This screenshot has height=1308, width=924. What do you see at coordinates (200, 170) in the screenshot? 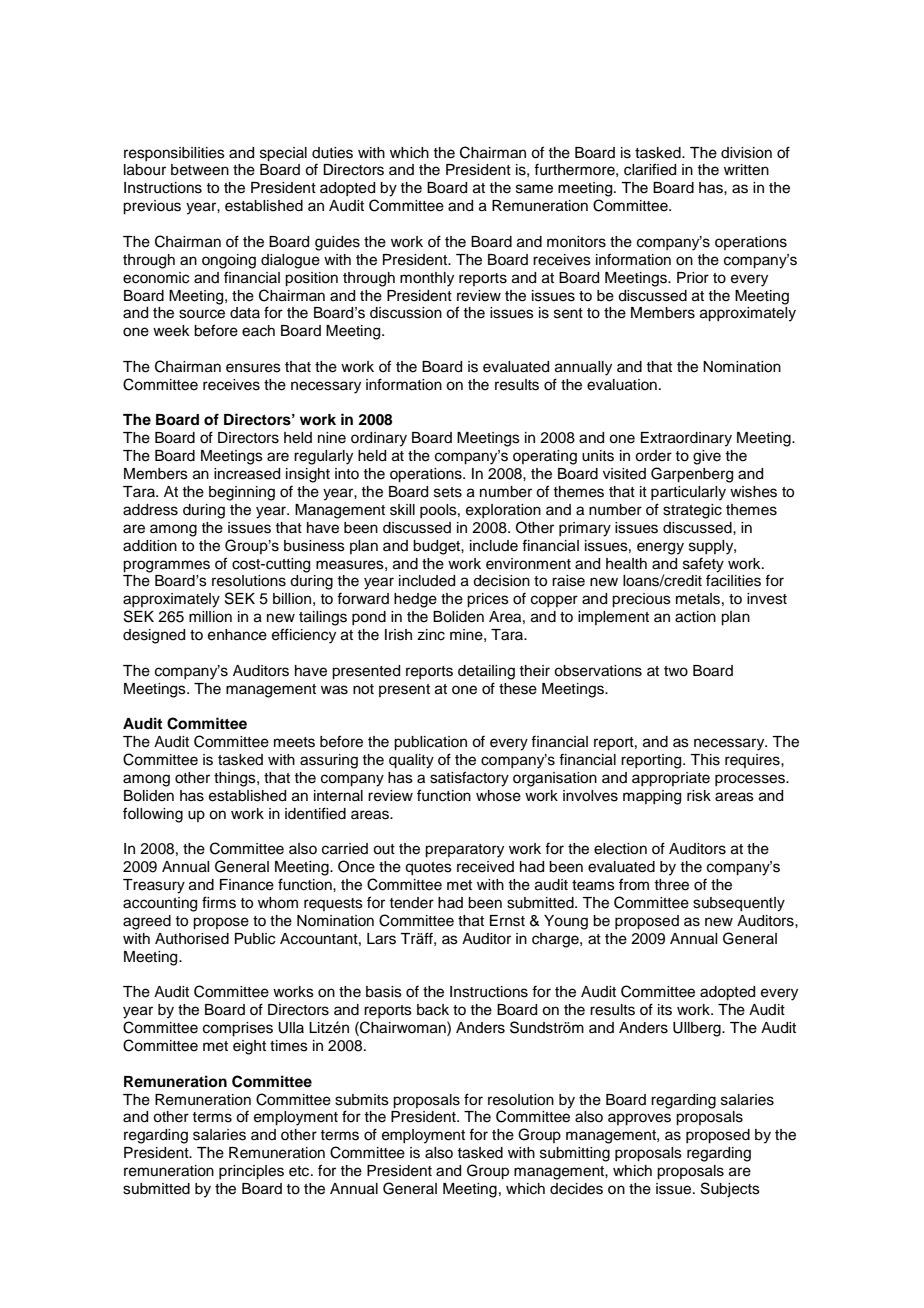
I see `between` at bounding box center [200, 170].
